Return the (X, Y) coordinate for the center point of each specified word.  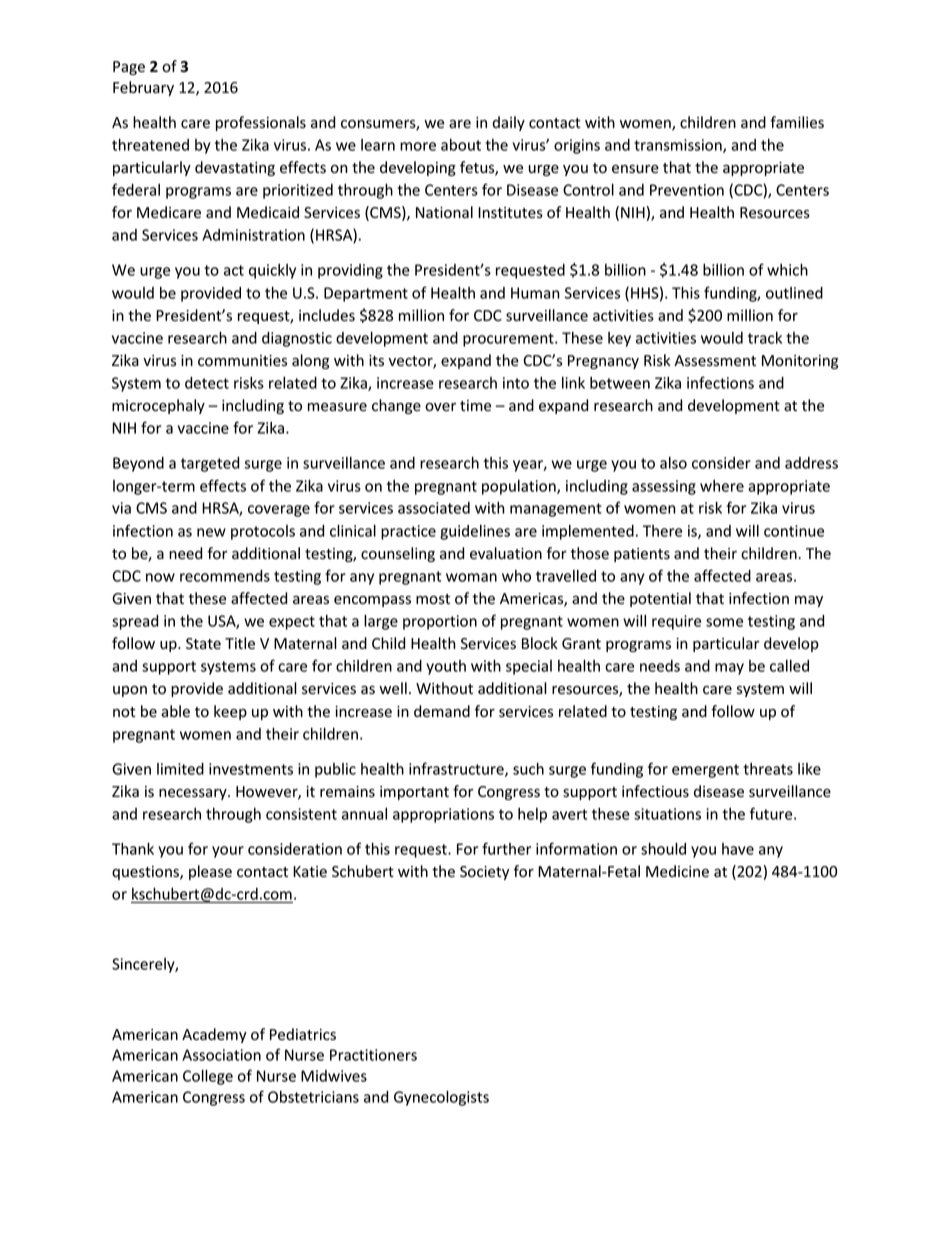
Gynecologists (441, 1098)
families (797, 122)
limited (180, 769)
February (143, 88)
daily (508, 123)
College (208, 1077)
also (673, 463)
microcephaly (158, 406)
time (475, 405)
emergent (705, 771)
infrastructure (457, 769)
